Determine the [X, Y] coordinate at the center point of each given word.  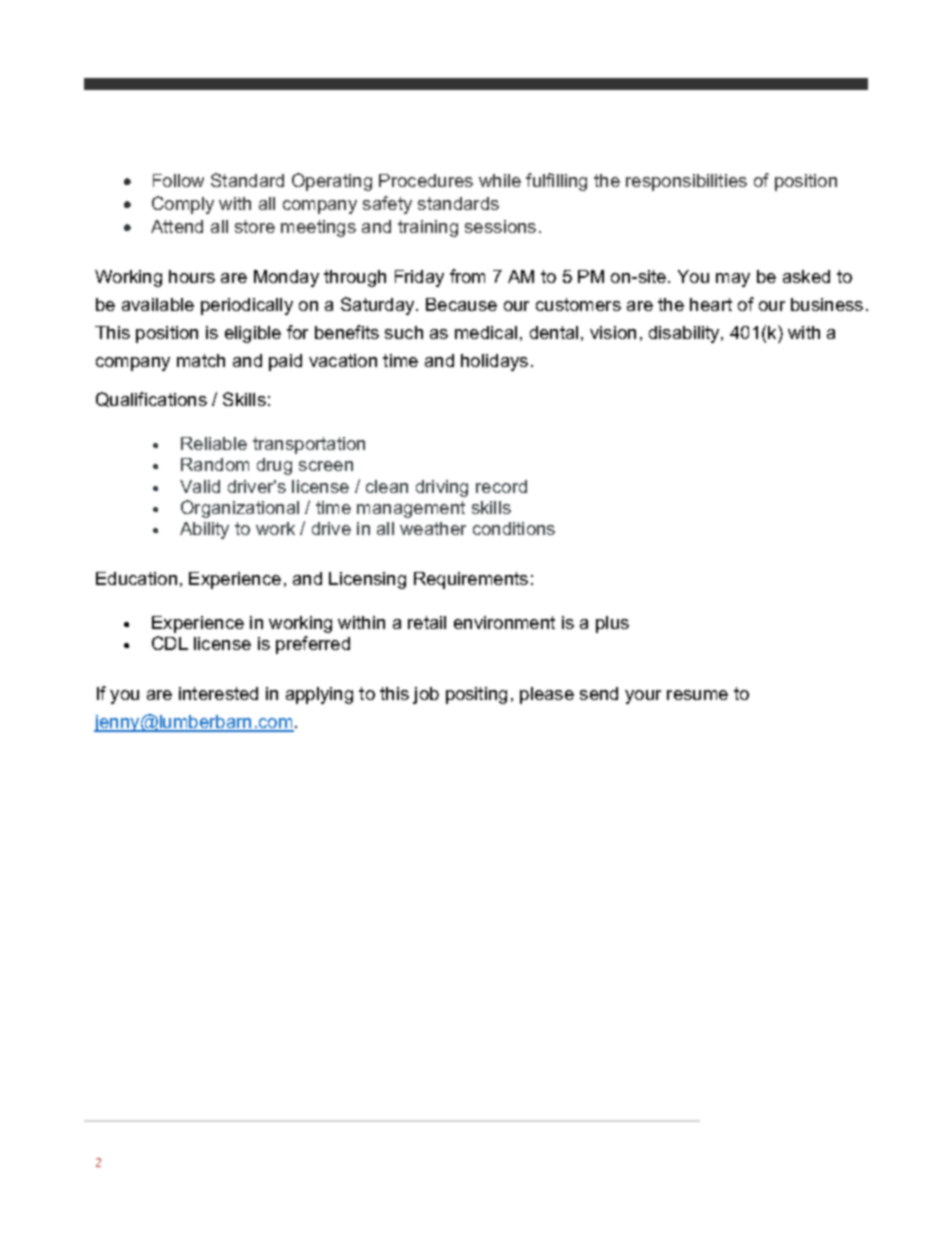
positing [476, 695]
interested [218, 693]
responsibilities [686, 182]
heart [711, 304]
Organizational [240, 509]
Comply [183, 205]
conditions [514, 528]
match [201, 360]
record [501, 486]
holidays [494, 362]
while [500, 180]
